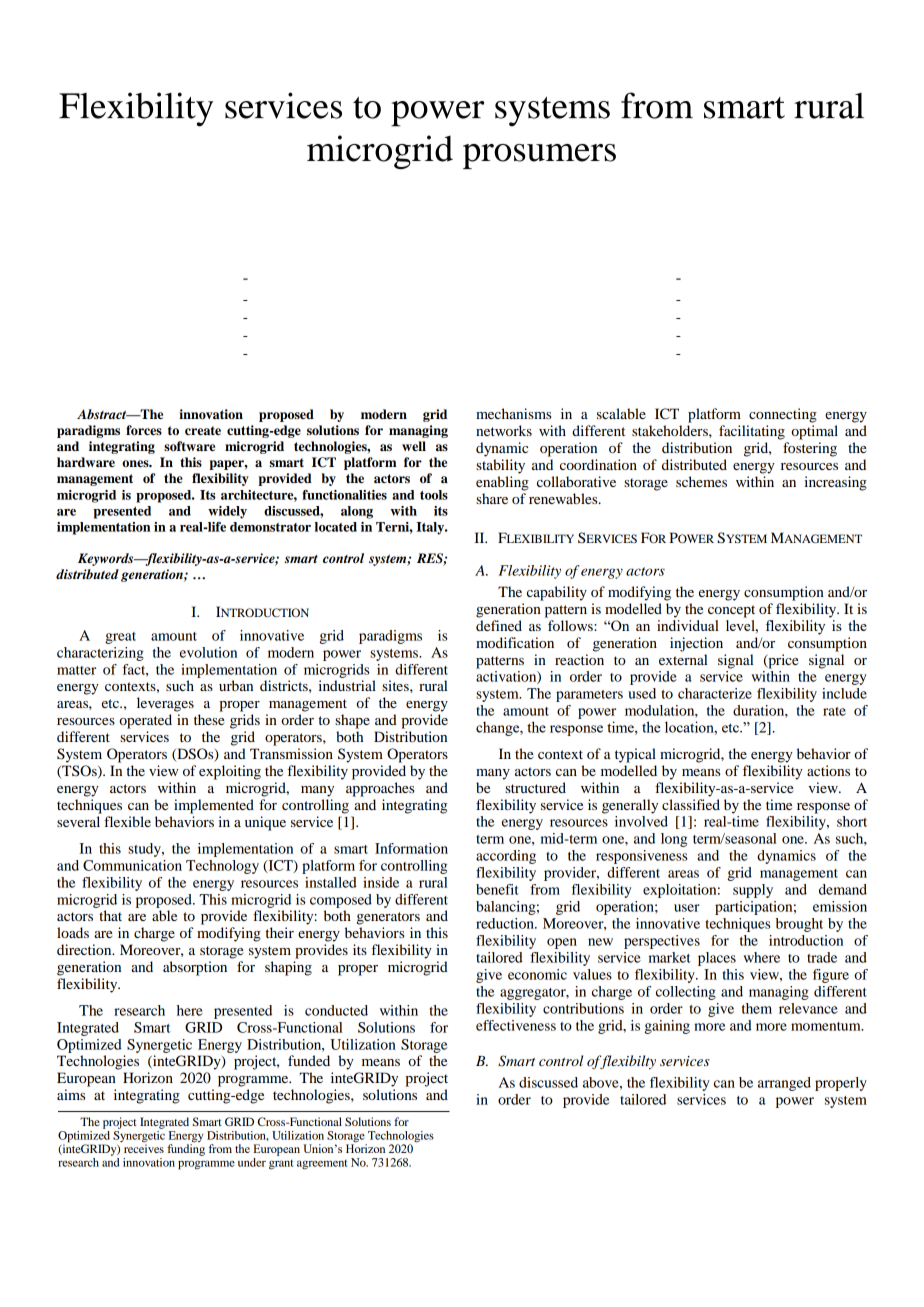 The width and height of the screenshot is (924, 1307). Describe the element at coordinates (195, 968) in the screenshot. I see `absorption` at that location.
